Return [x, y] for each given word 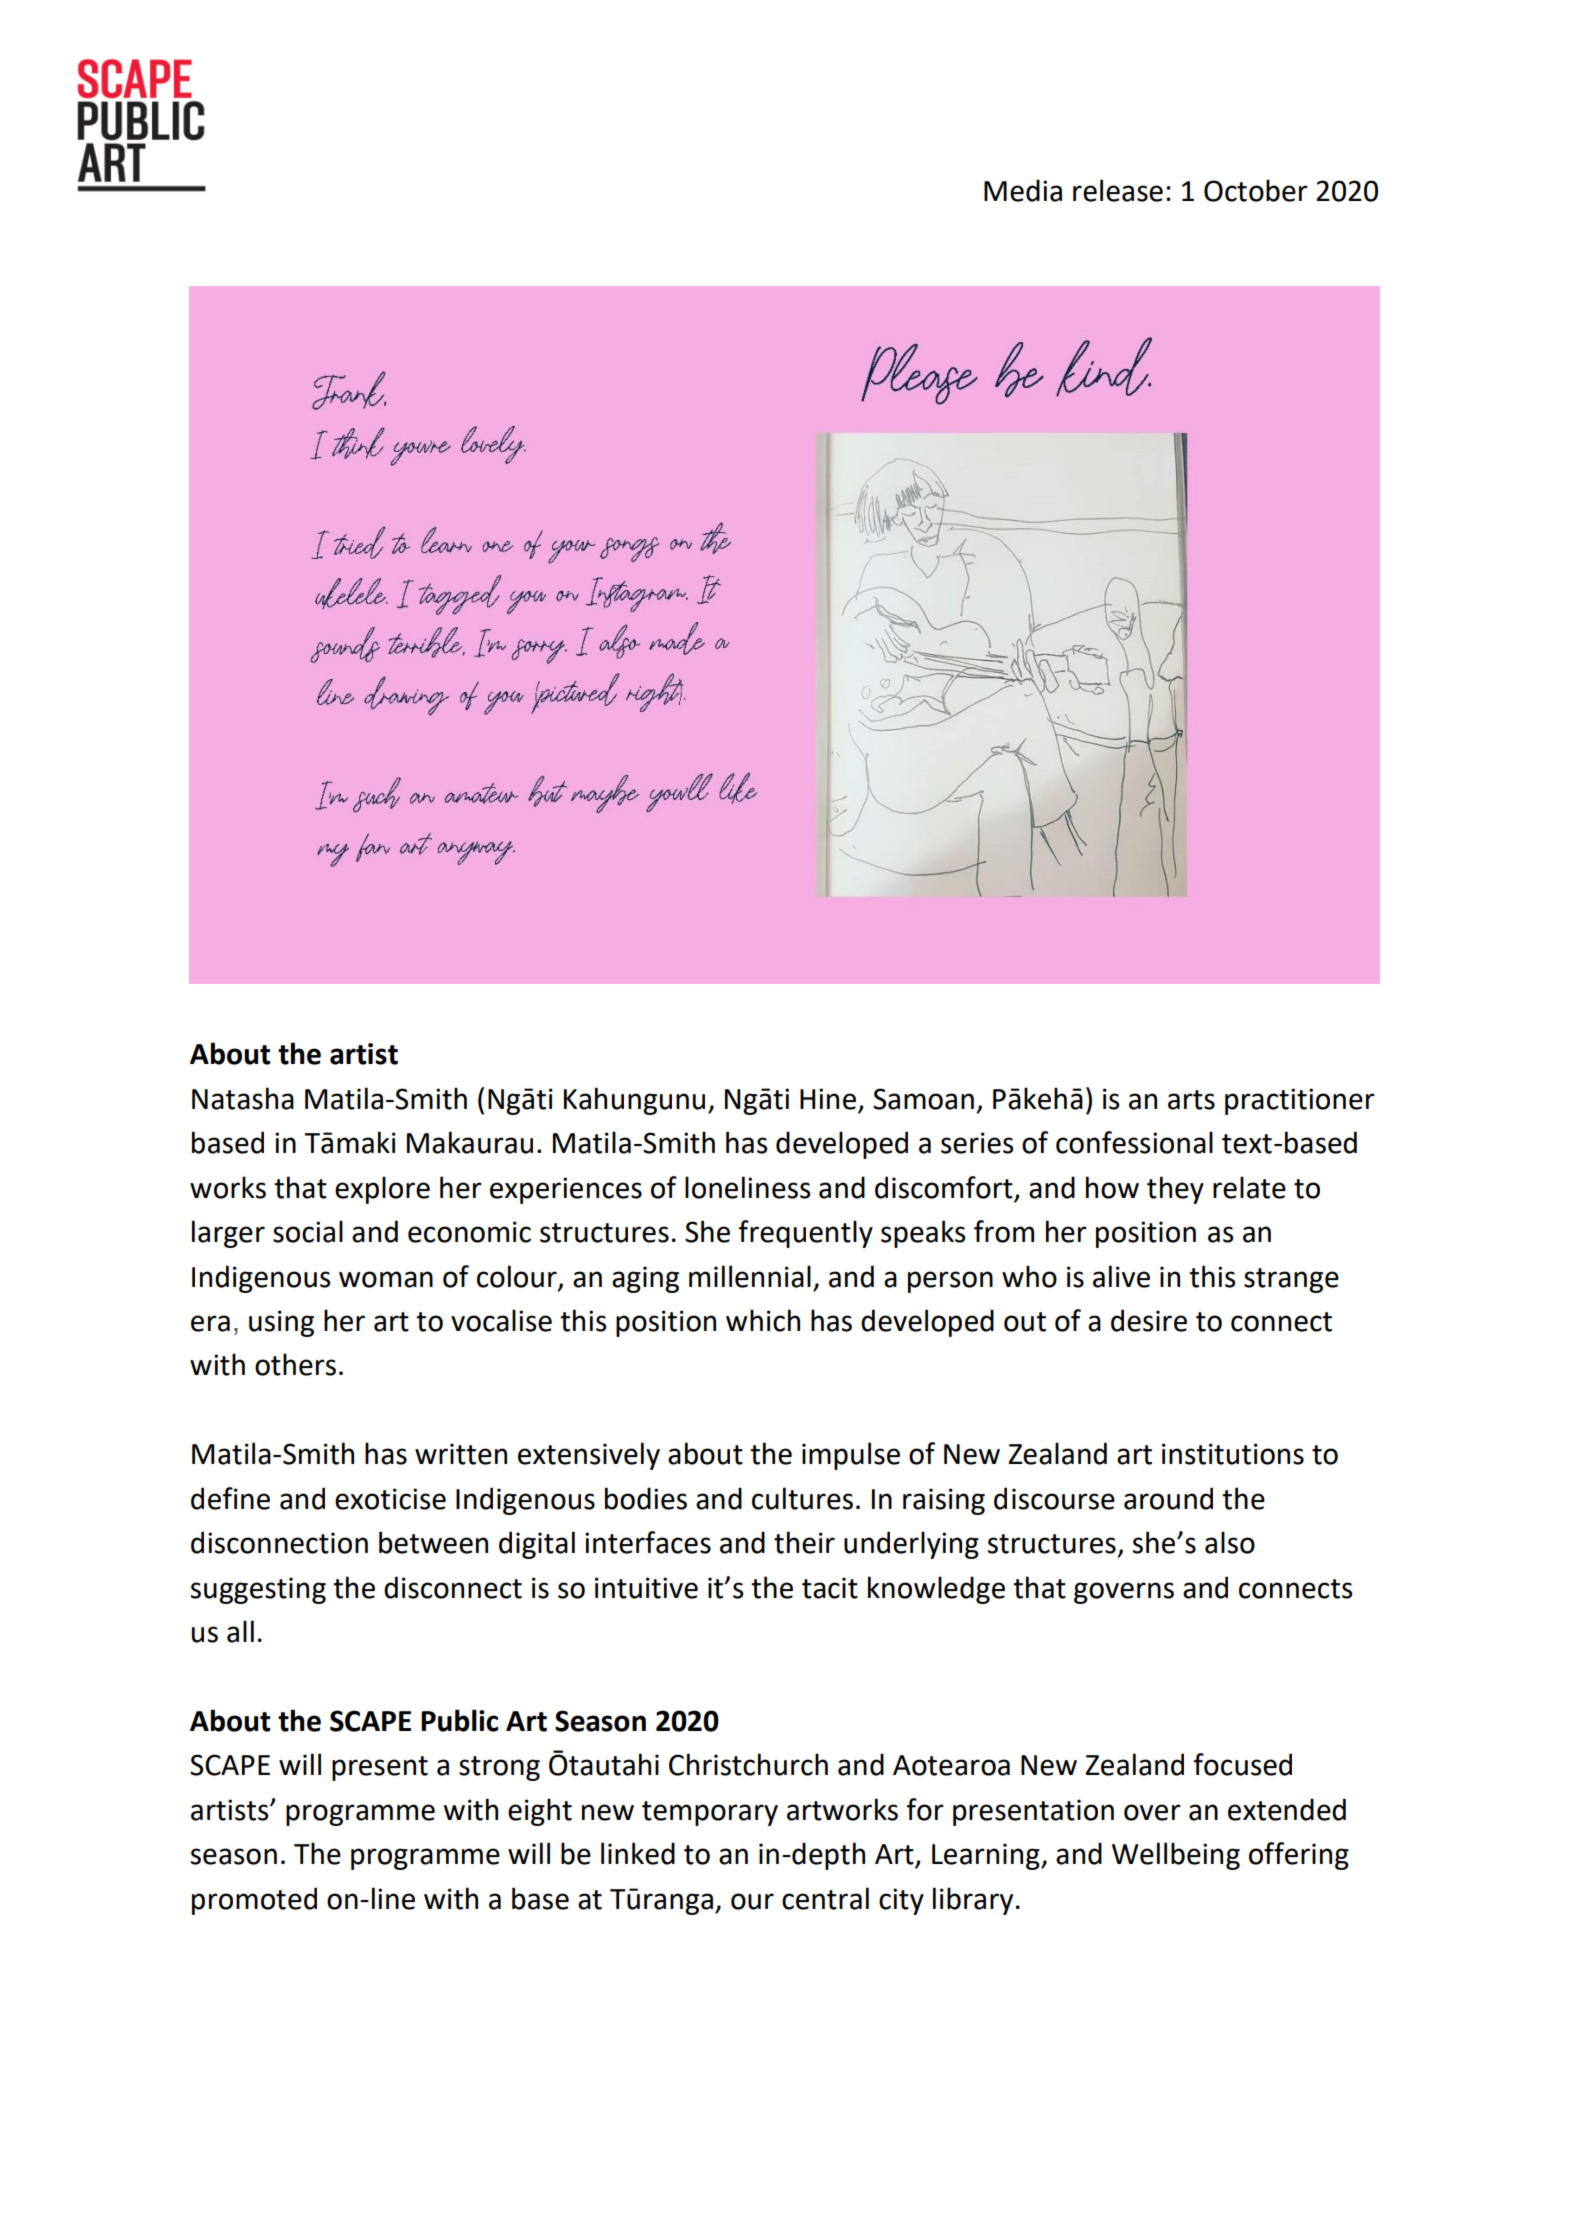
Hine [828, 1099]
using [281, 1323]
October [1256, 190]
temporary [710, 1813]
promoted [254, 1901]
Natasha [243, 1098]
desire [1149, 1320]
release [1118, 190]
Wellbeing [1176, 1856]
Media [1023, 190]
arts [1191, 1100]
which [763, 1320]
